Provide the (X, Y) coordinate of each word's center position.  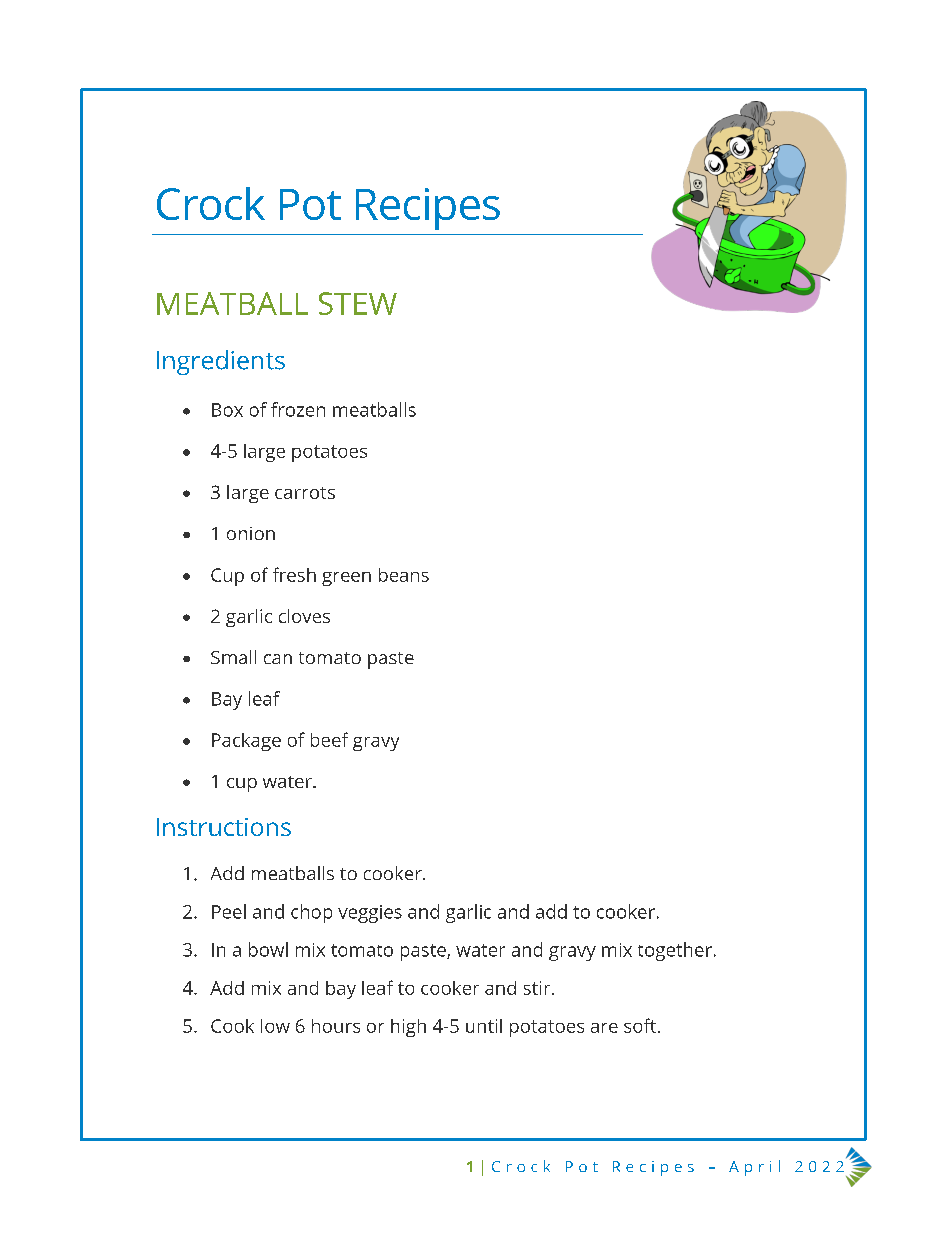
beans (404, 575)
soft (640, 1025)
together (675, 951)
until (484, 1026)
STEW (358, 303)
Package (246, 742)
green (346, 579)
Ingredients (221, 362)
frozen (298, 409)
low (275, 1026)
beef (329, 739)
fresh (294, 574)
